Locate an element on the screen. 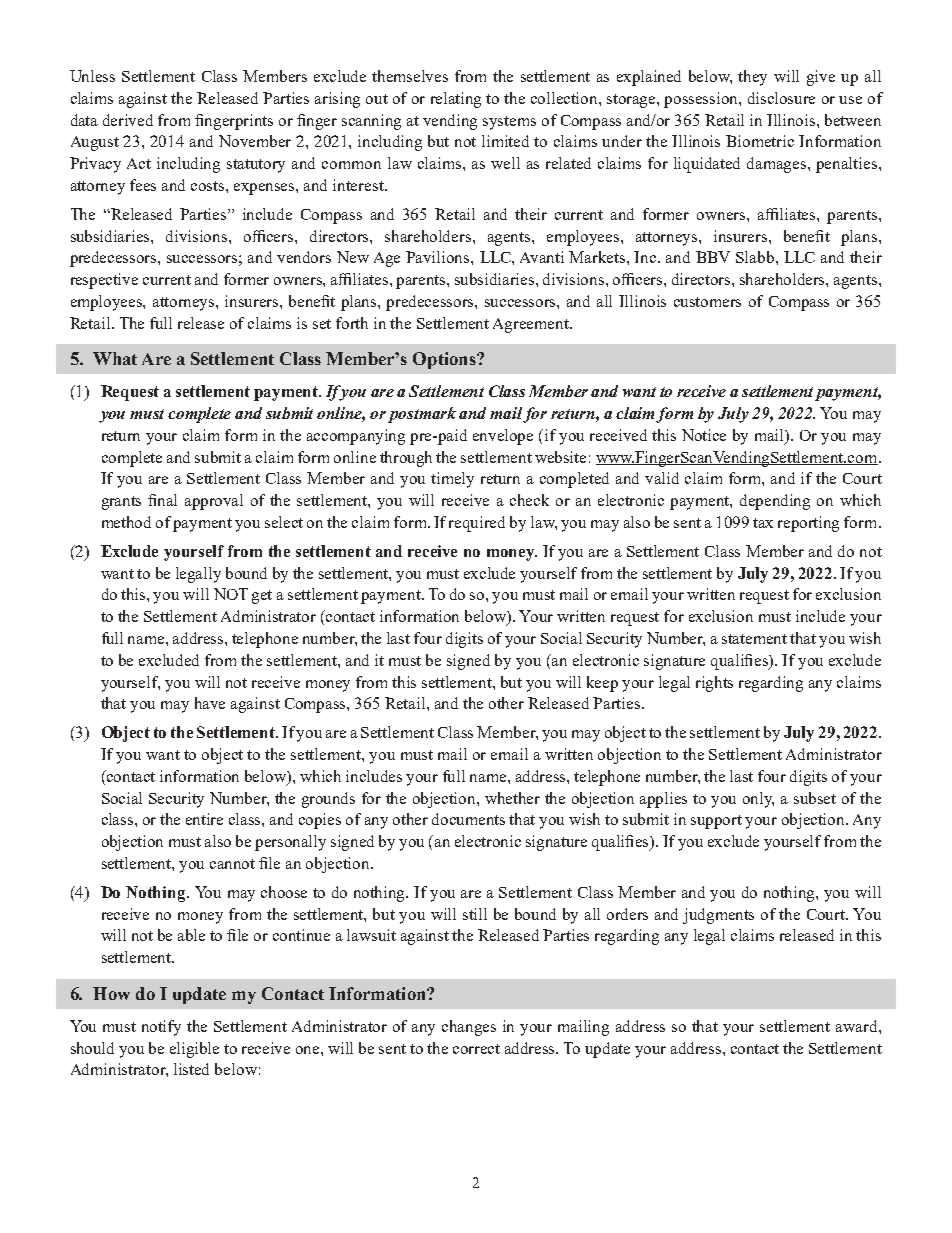 This screenshot has width=952, height=1233. relating is located at coordinates (456, 100).
